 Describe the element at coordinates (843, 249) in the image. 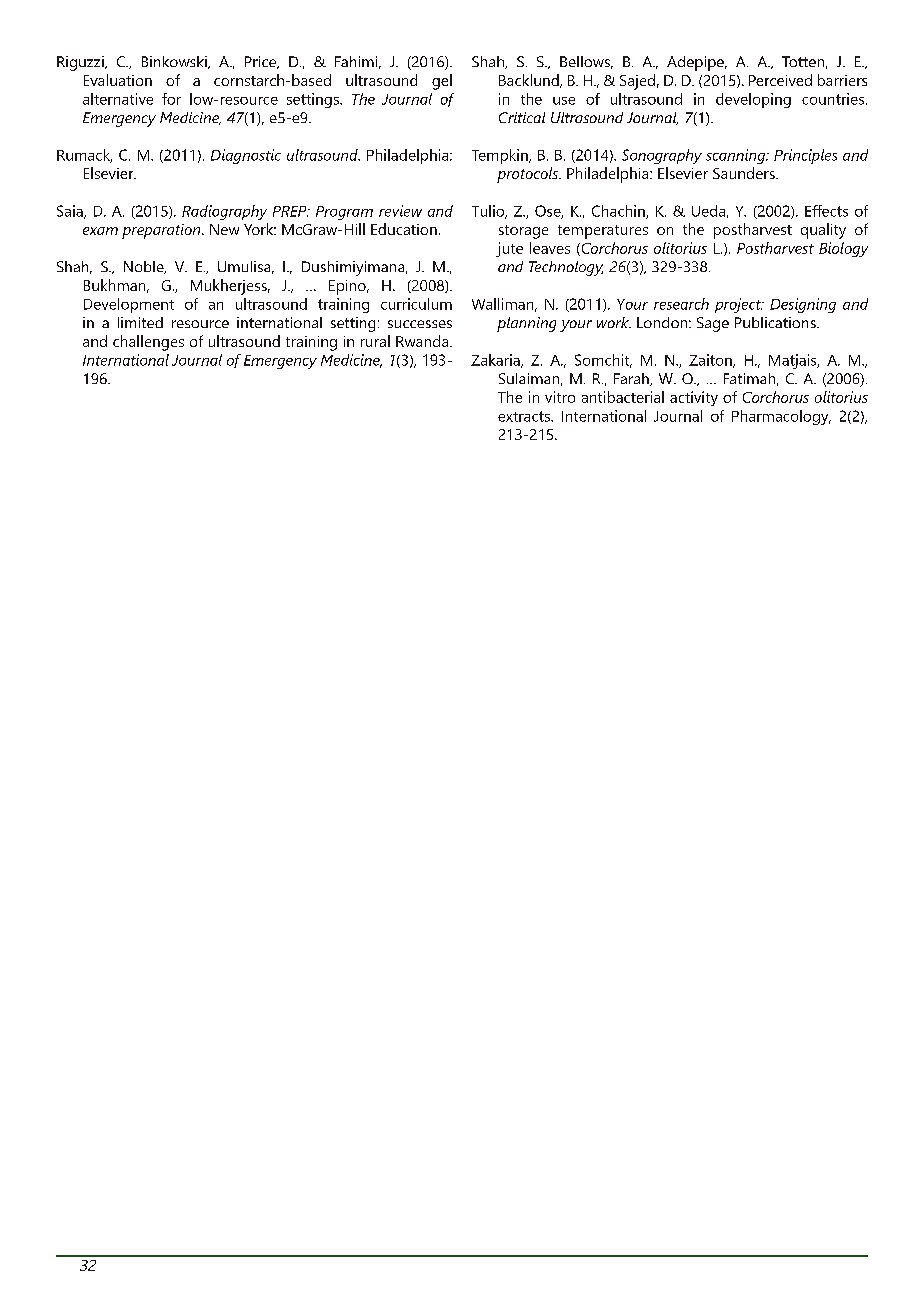

I see `Biology` at that location.
